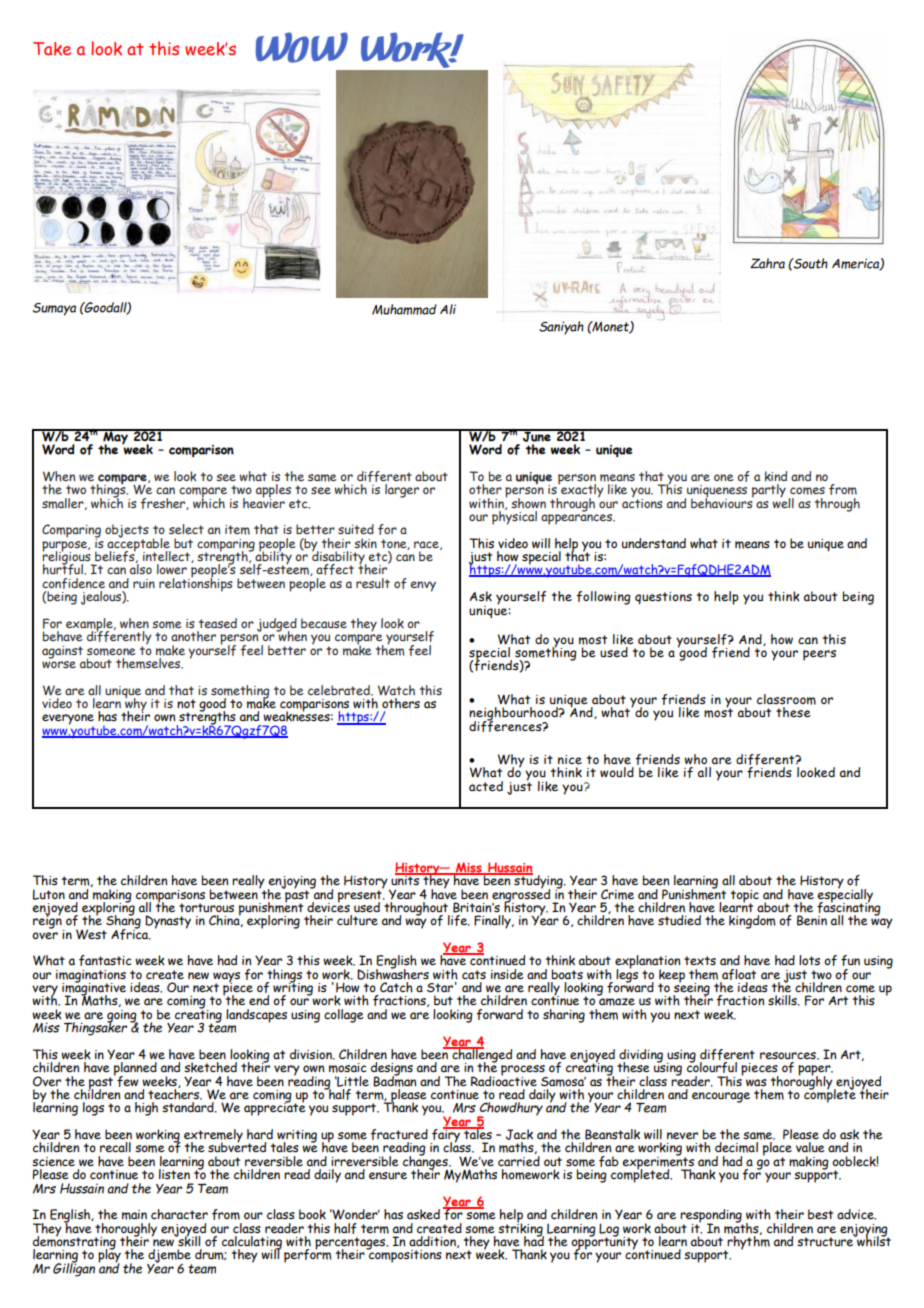  Describe the element at coordinates (59, 663) in the screenshot. I see `worse` at that location.
